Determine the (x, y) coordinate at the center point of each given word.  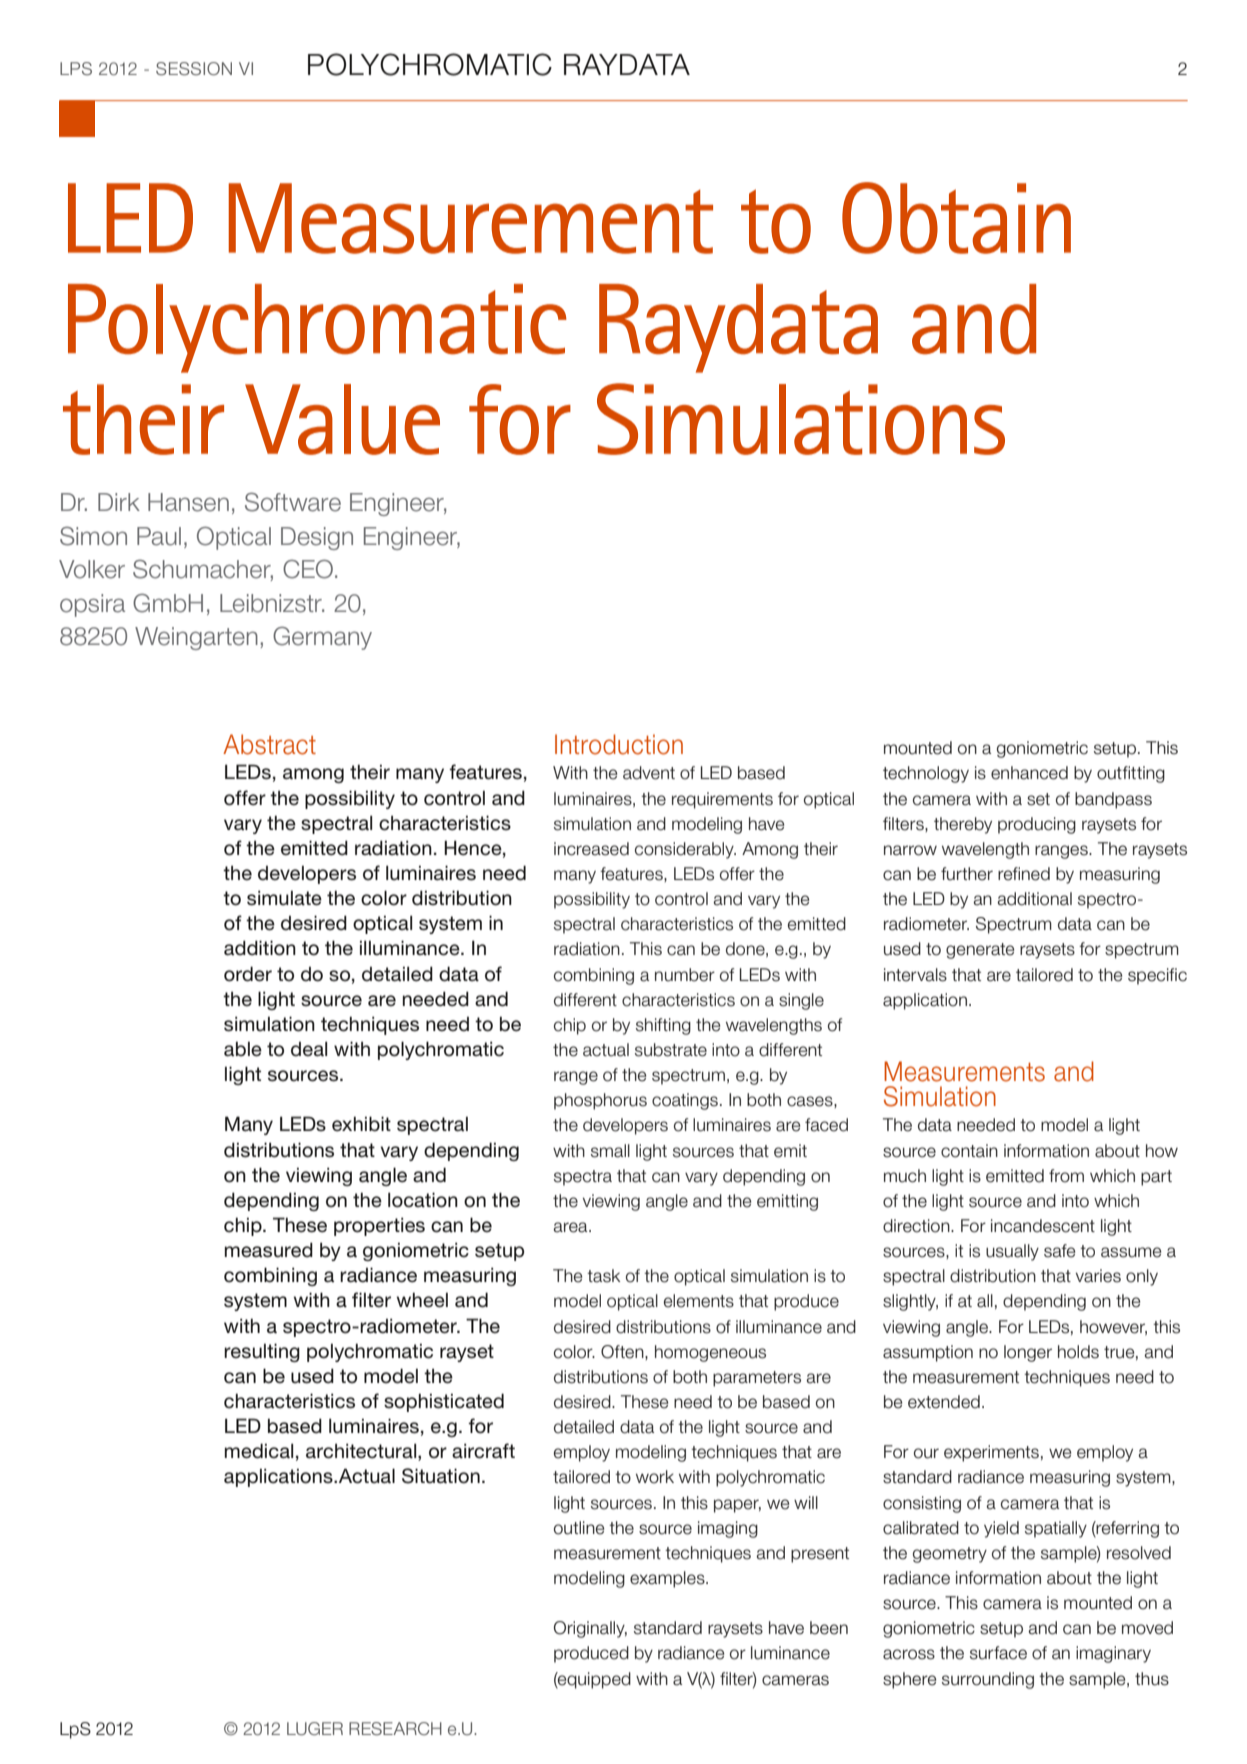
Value (342, 419)
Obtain (956, 218)
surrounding (988, 1680)
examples (668, 1579)
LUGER (315, 1728)
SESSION (194, 69)
